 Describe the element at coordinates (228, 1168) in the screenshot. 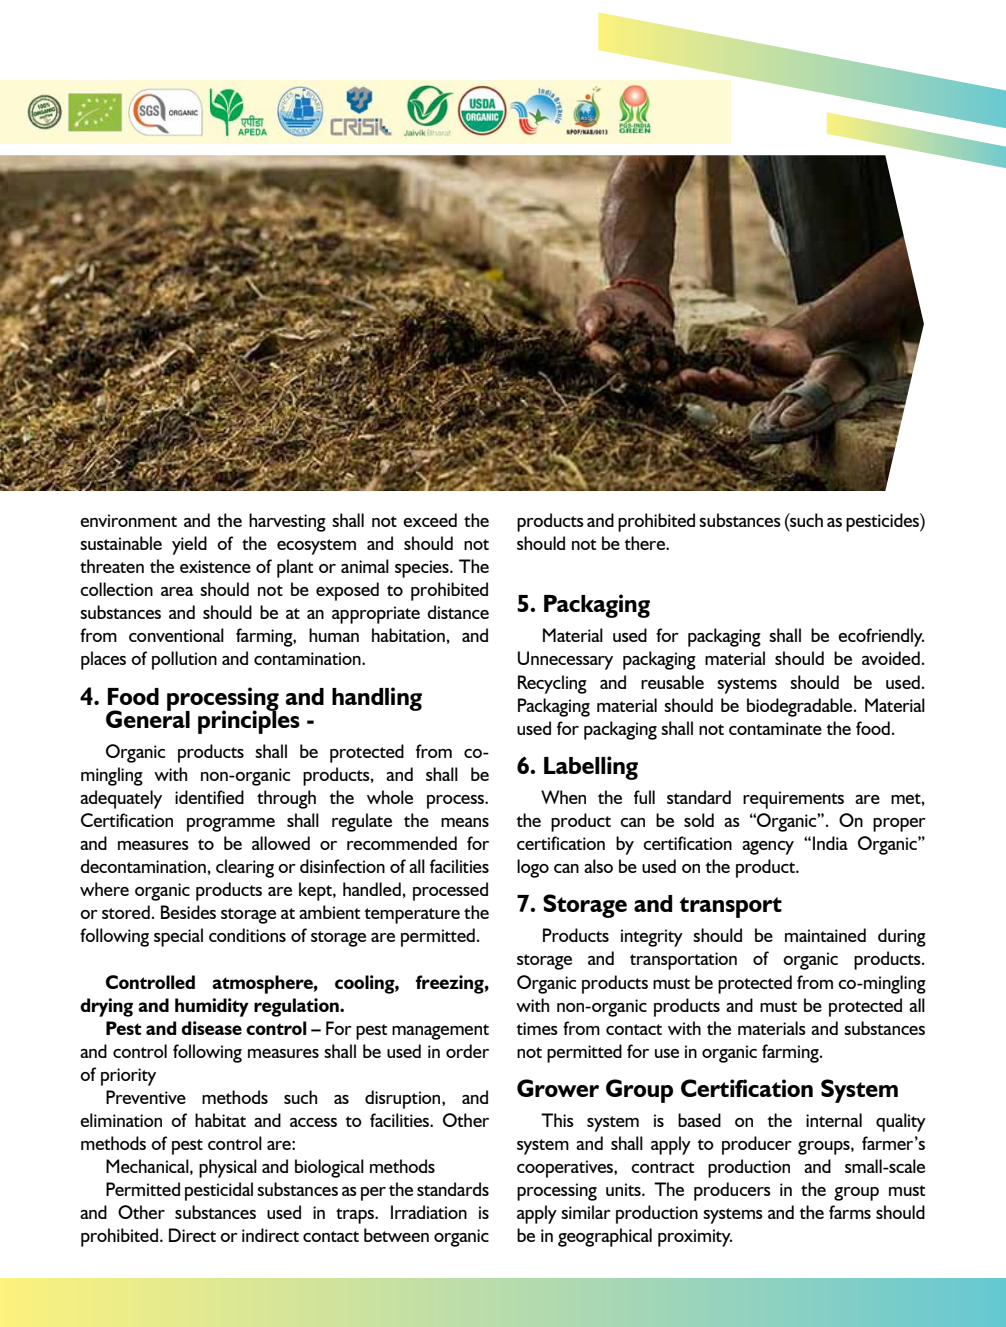

I see `physical` at that location.
